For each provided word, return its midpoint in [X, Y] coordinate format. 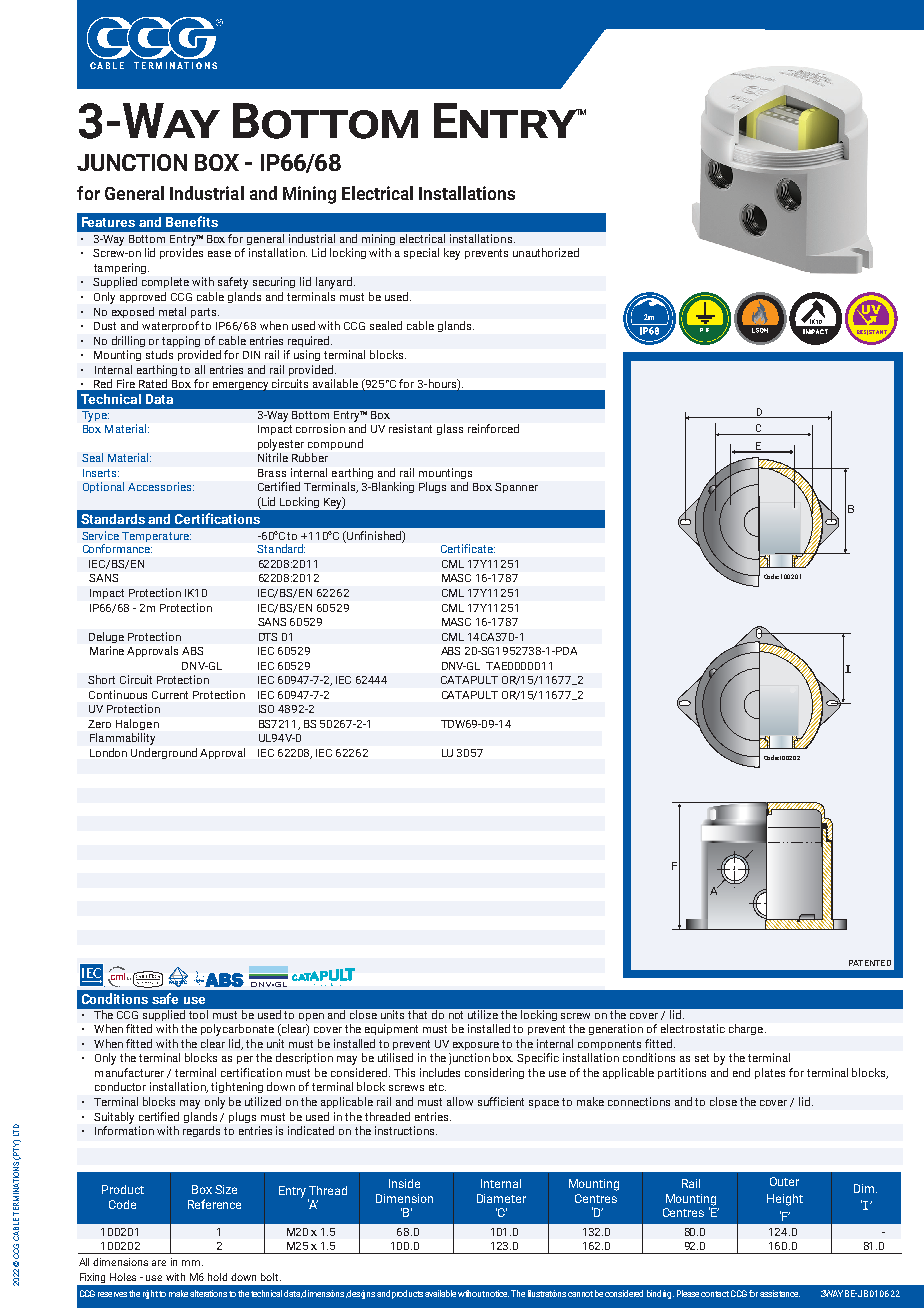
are [159, 1263]
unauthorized [546, 252]
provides [181, 253]
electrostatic [693, 1028]
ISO [266, 709]
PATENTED [870, 963]
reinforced [493, 428]
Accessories [161, 486]
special [421, 253]
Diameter [501, 1198]
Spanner [516, 488]
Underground [164, 753]
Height [785, 1200]
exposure [476, 1046]
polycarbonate [237, 1030]
